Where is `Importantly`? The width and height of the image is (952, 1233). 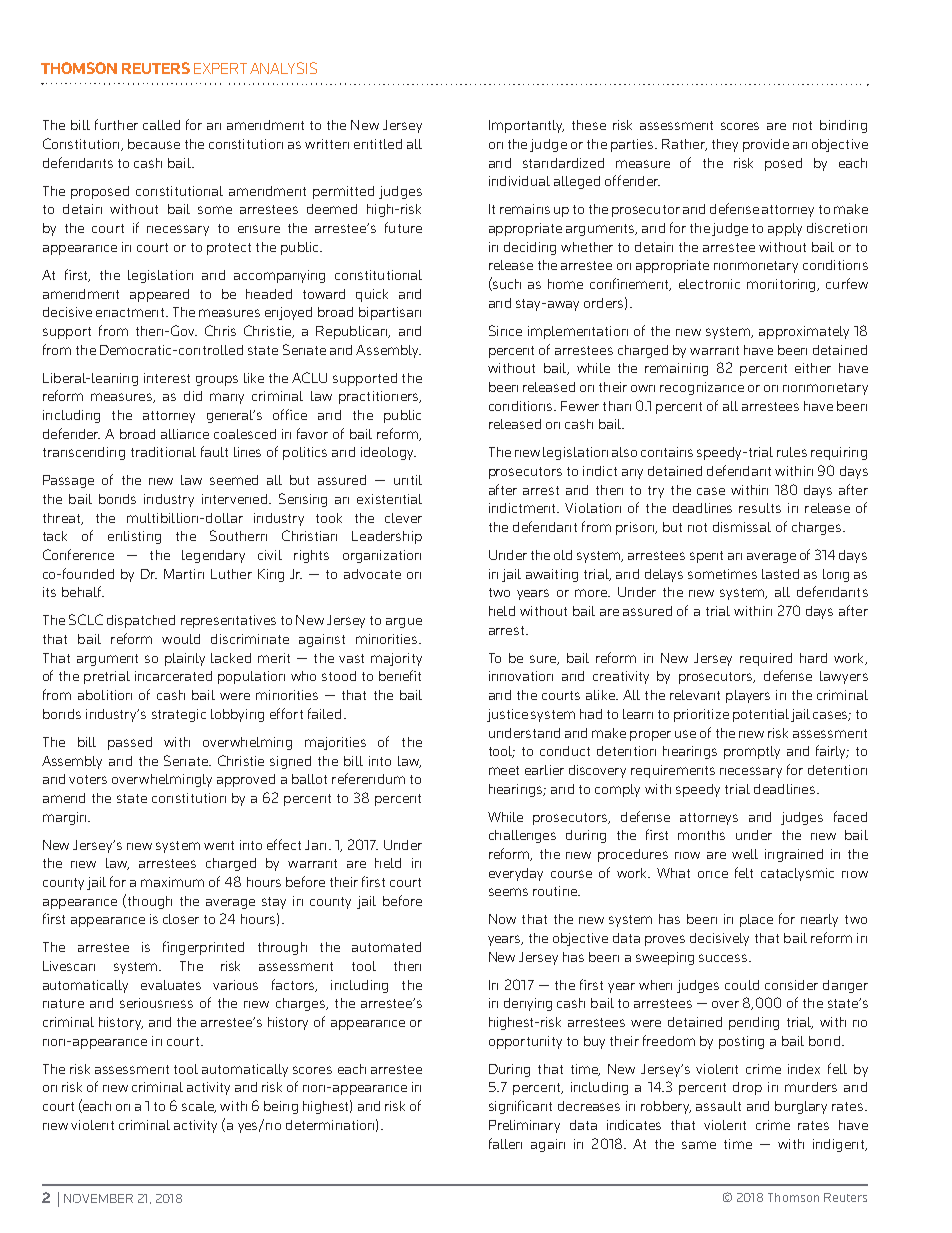
Importantly is located at coordinates (526, 126).
